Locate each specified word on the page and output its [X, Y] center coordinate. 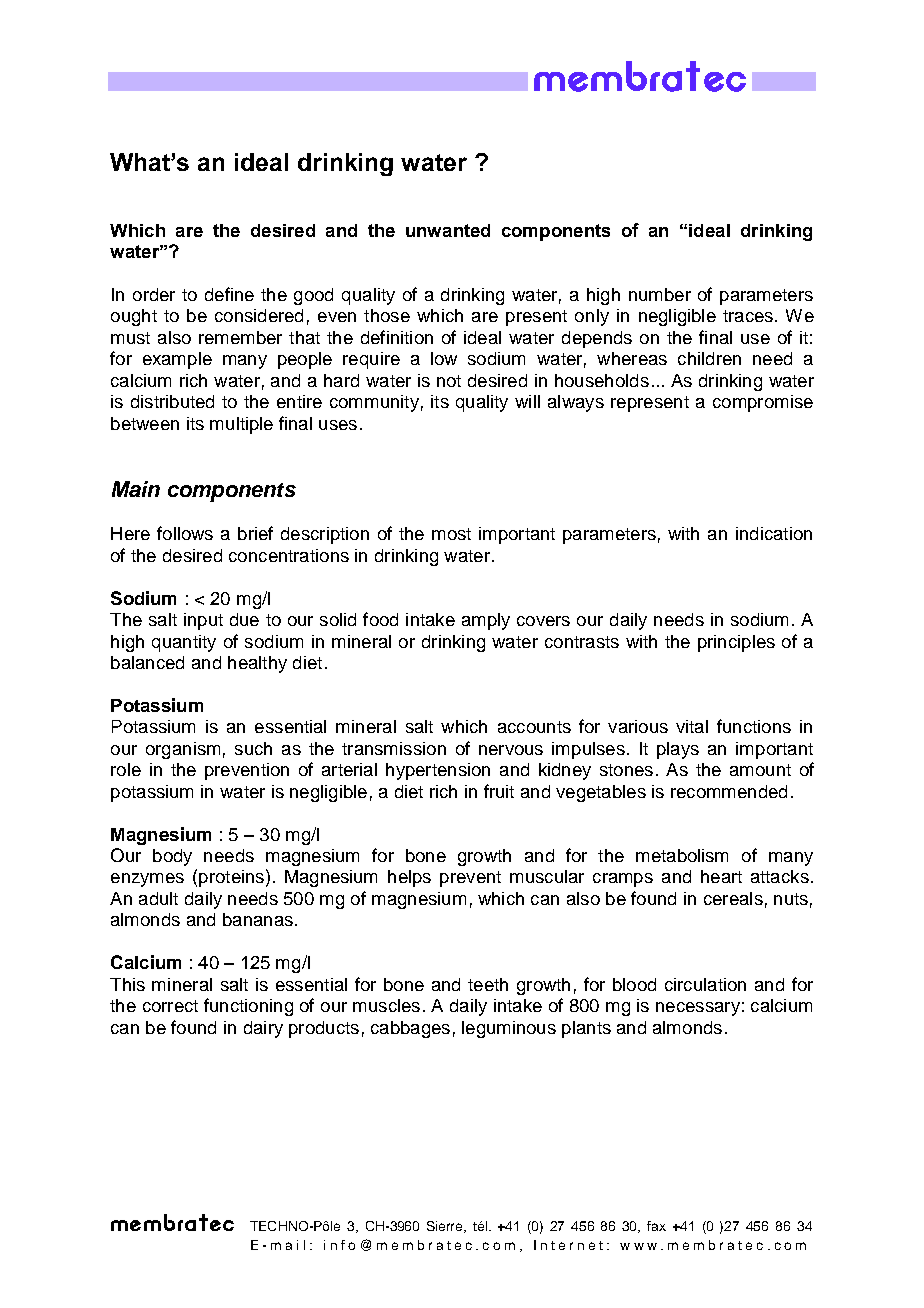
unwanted [448, 230]
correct [170, 1006]
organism [183, 750]
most [451, 534]
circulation [705, 984]
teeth [488, 984]
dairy [263, 1029]
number [660, 294]
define [229, 294]
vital [692, 726]
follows [185, 533]
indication [774, 533]
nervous [511, 750]
